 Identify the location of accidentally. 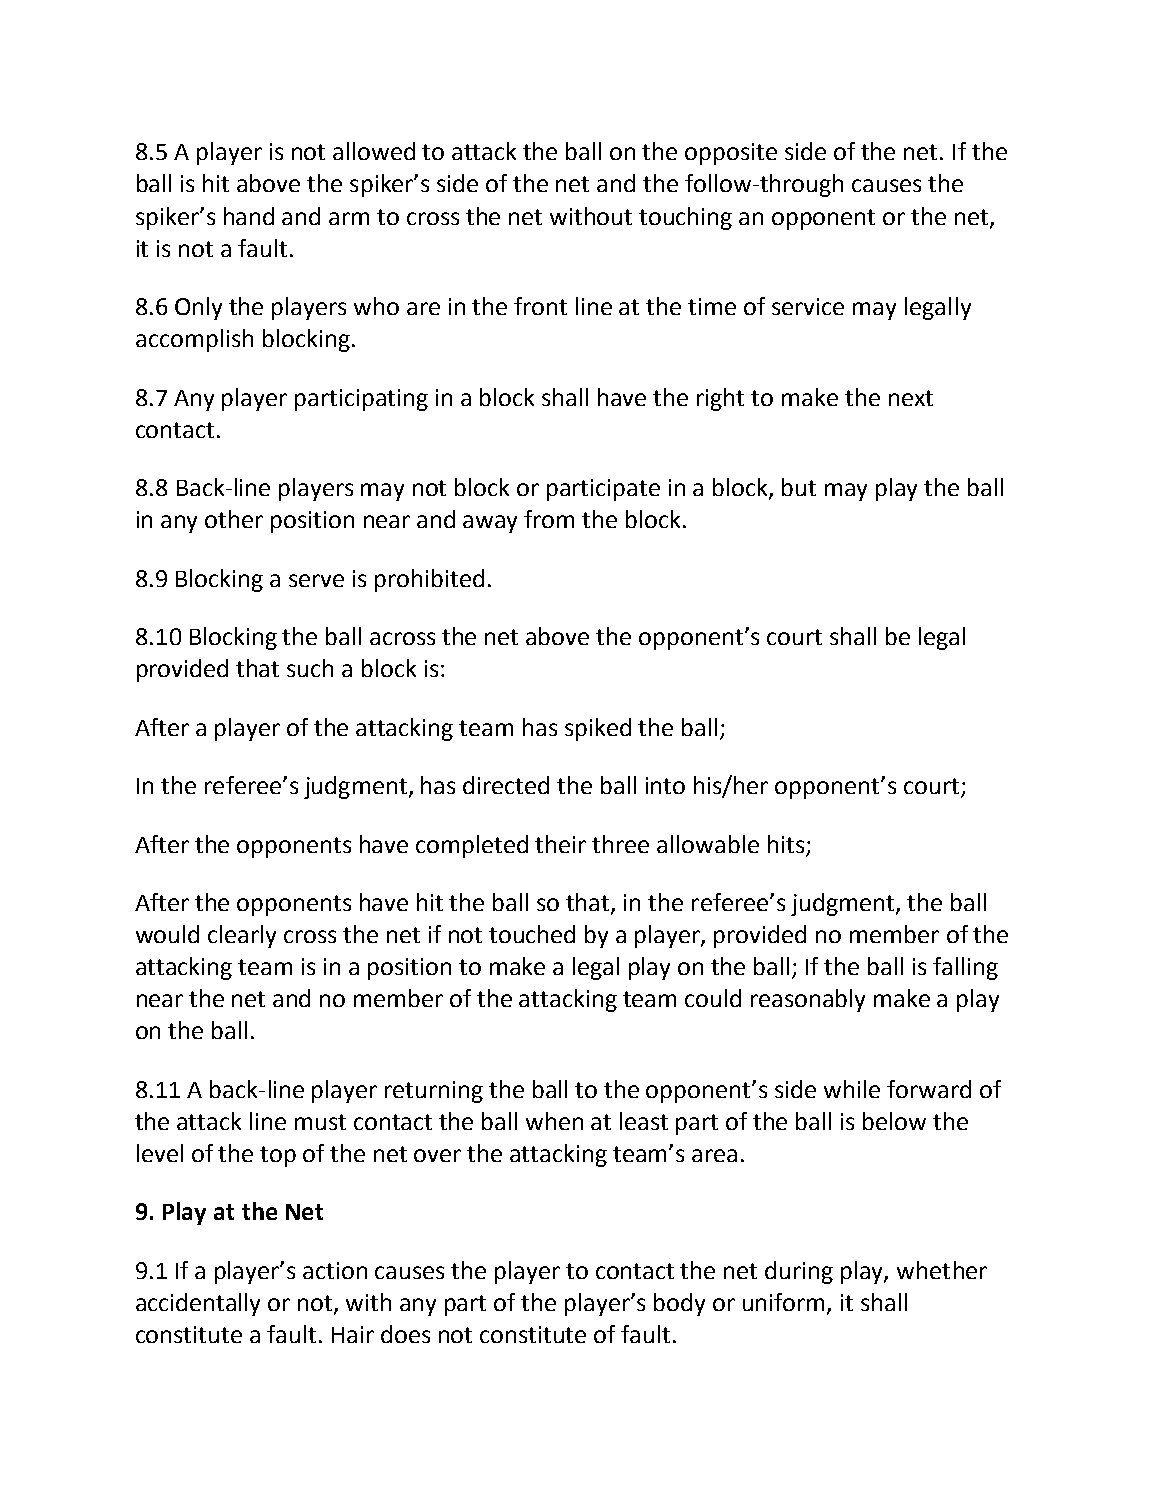
(198, 1304).
